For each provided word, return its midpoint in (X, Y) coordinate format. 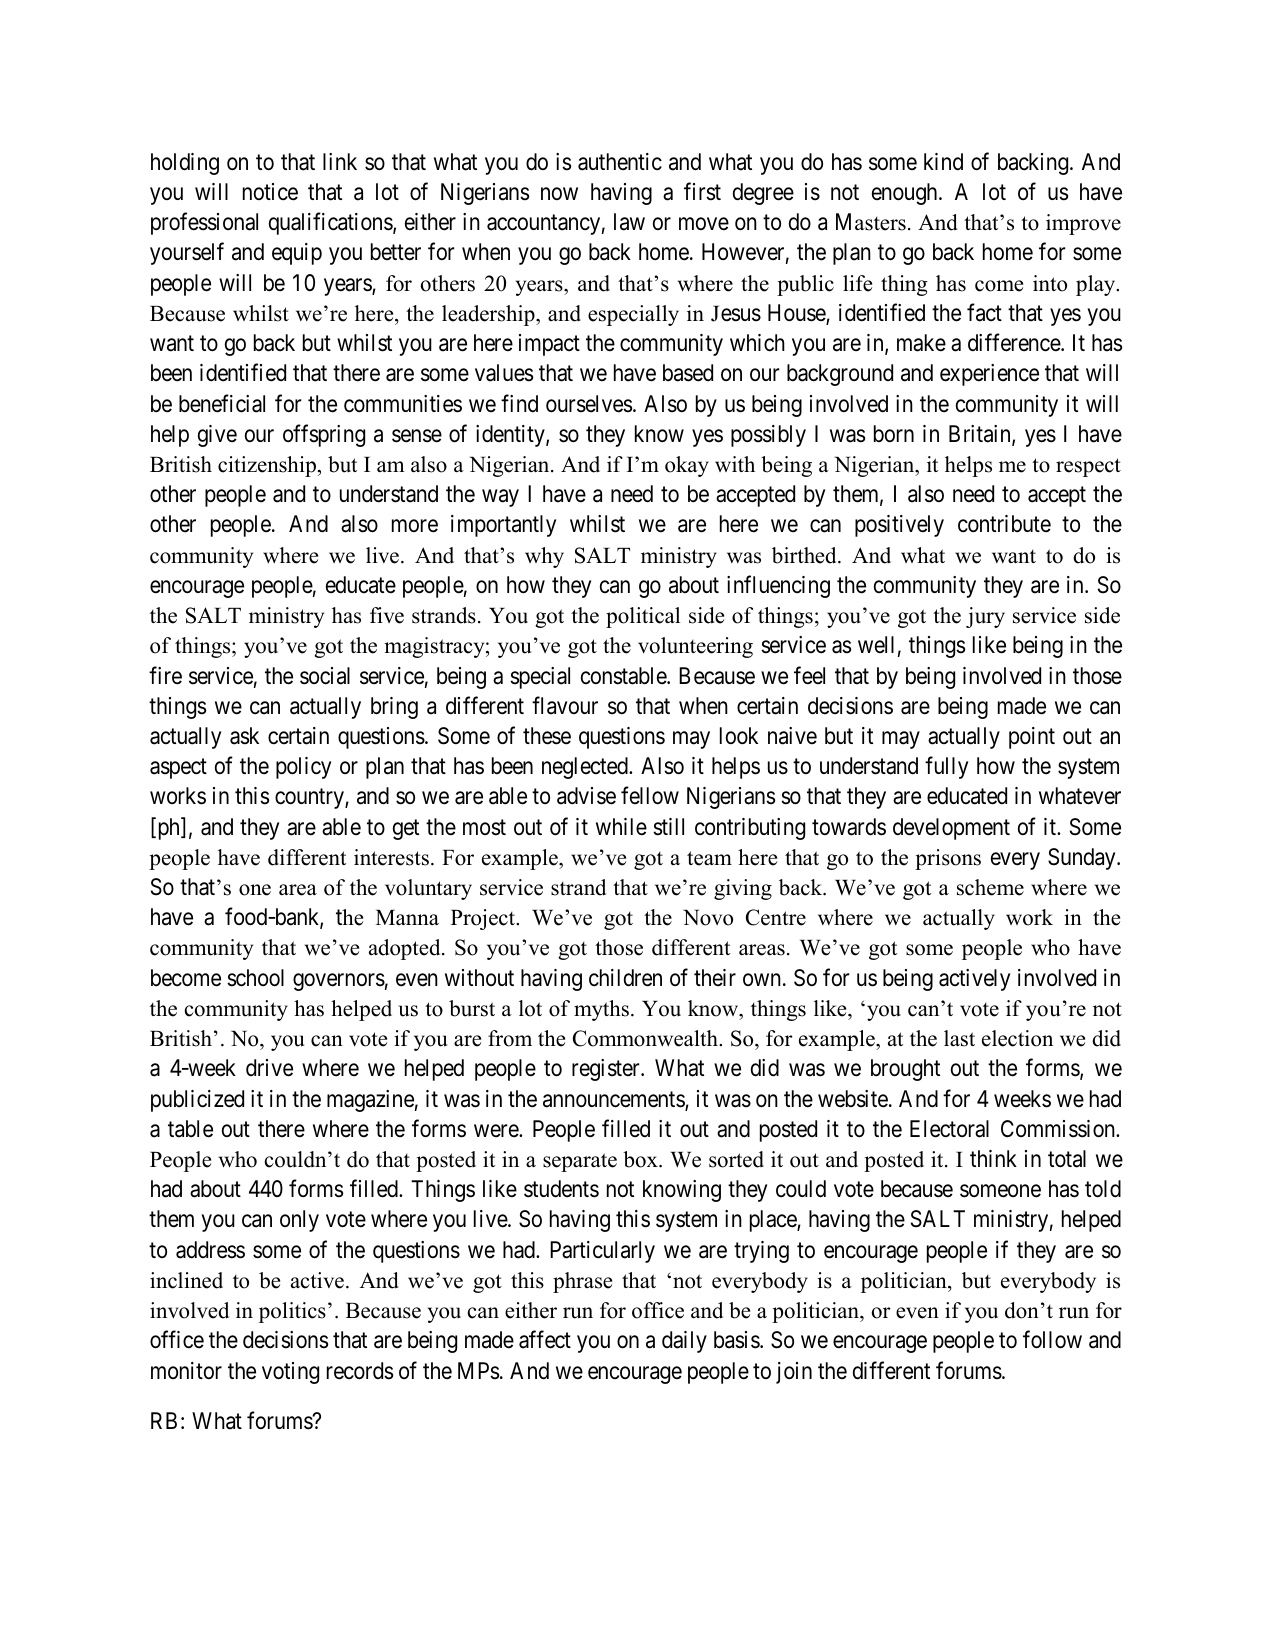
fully (946, 767)
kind (943, 162)
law (629, 222)
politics (292, 1312)
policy (303, 768)
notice (270, 192)
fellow (650, 796)
